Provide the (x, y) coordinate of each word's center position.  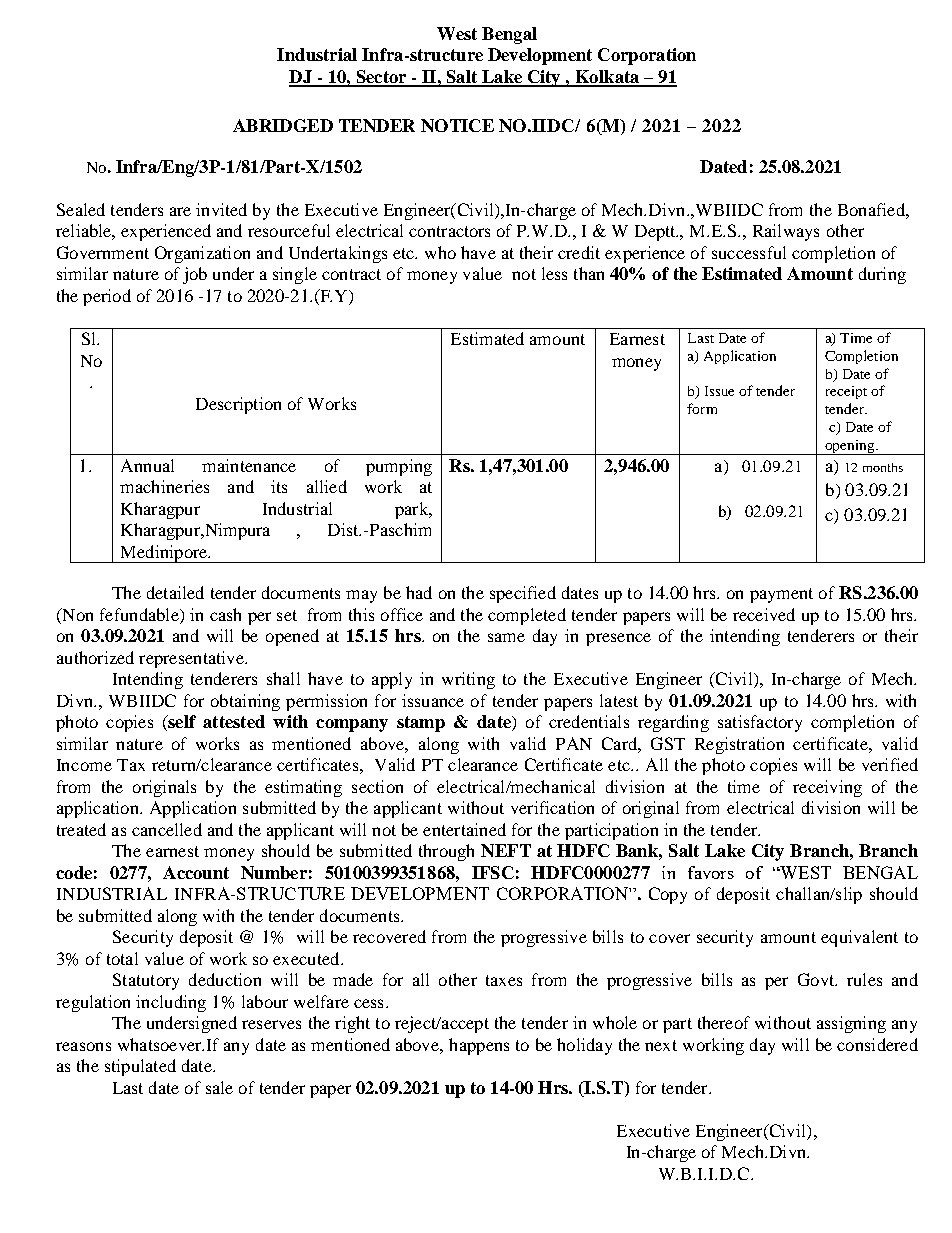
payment (781, 595)
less (554, 273)
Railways (786, 232)
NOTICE (457, 125)
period (107, 297)
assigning (851, 1024)
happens (479, 1046)
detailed (175, 592)
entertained (464, 829)
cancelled (167, 829)
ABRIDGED (283, 125)
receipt (846, 392)
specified (523, 594)
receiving (827, 788)
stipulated (140, 1067)
